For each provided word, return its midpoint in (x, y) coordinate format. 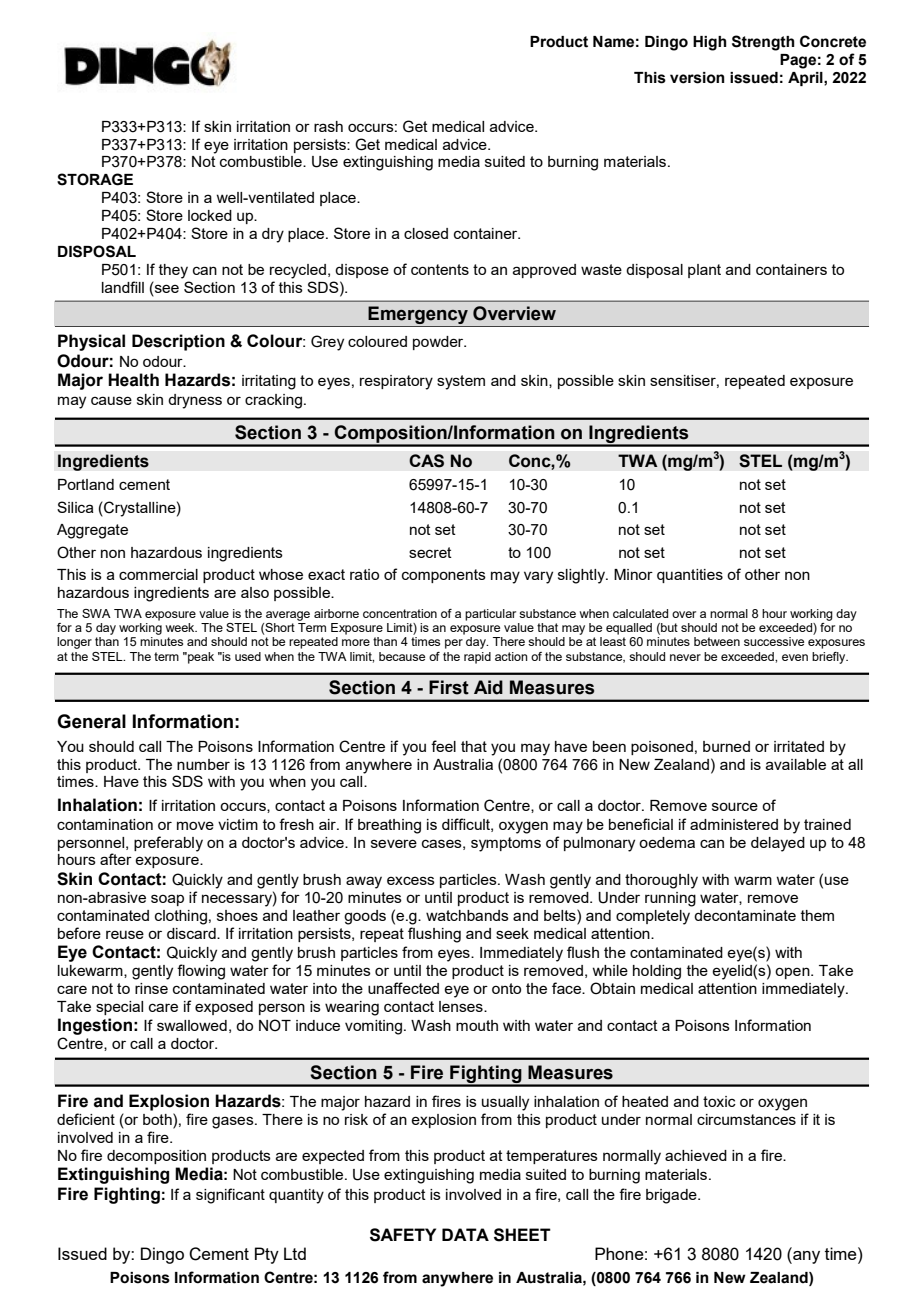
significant (230, 1196)
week (181, 627)
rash (328, 126)
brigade (672, 1196)
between (717, 641)
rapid (477, 658)
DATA (465, 1234)
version (697, 78)
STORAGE (95, 179)
